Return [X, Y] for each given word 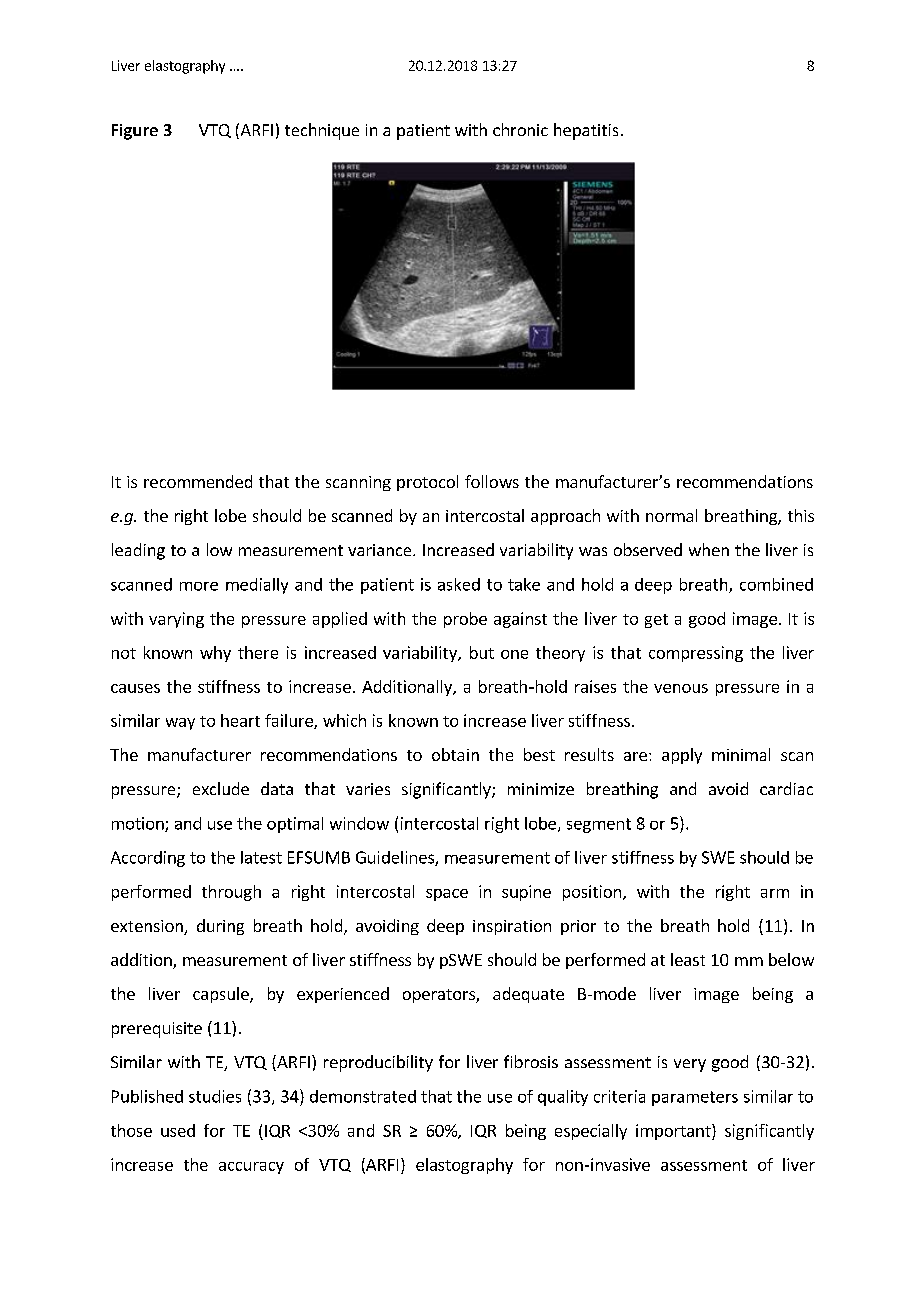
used [178, 1130]
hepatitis [586, 131]
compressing [696, 654]
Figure [135, 132]
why [215, 654]
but [482, 652]
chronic [520, 129]
